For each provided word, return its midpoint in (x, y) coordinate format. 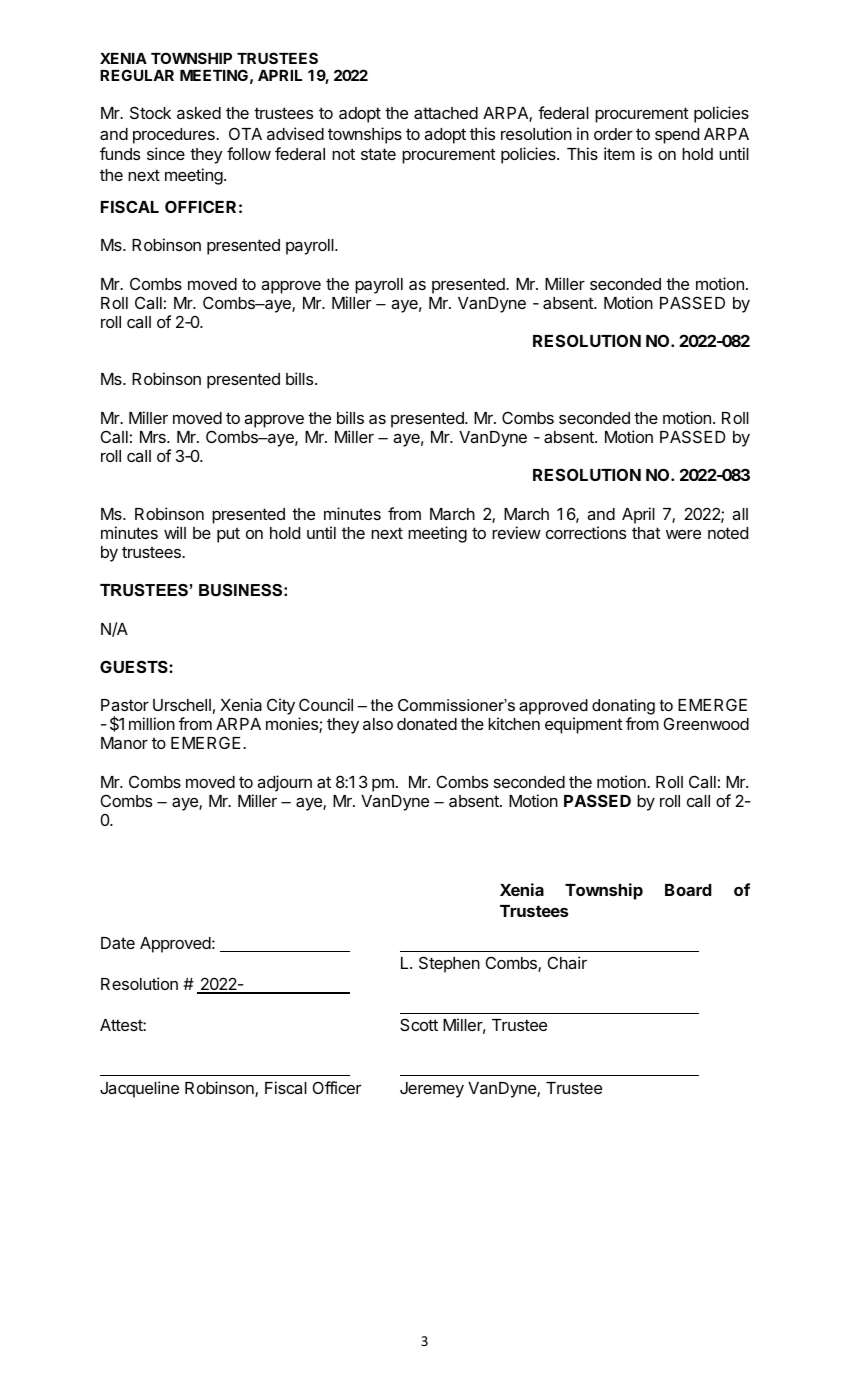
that (646, 533)
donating (623, 708)
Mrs (154, 437)
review (516, 532)
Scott (419, 1024)
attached (446, 113)
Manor (124, 743)
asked (199, 113)
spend (677, 136)
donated (427, 724)
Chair (567, 962)
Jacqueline (139, 1089)
